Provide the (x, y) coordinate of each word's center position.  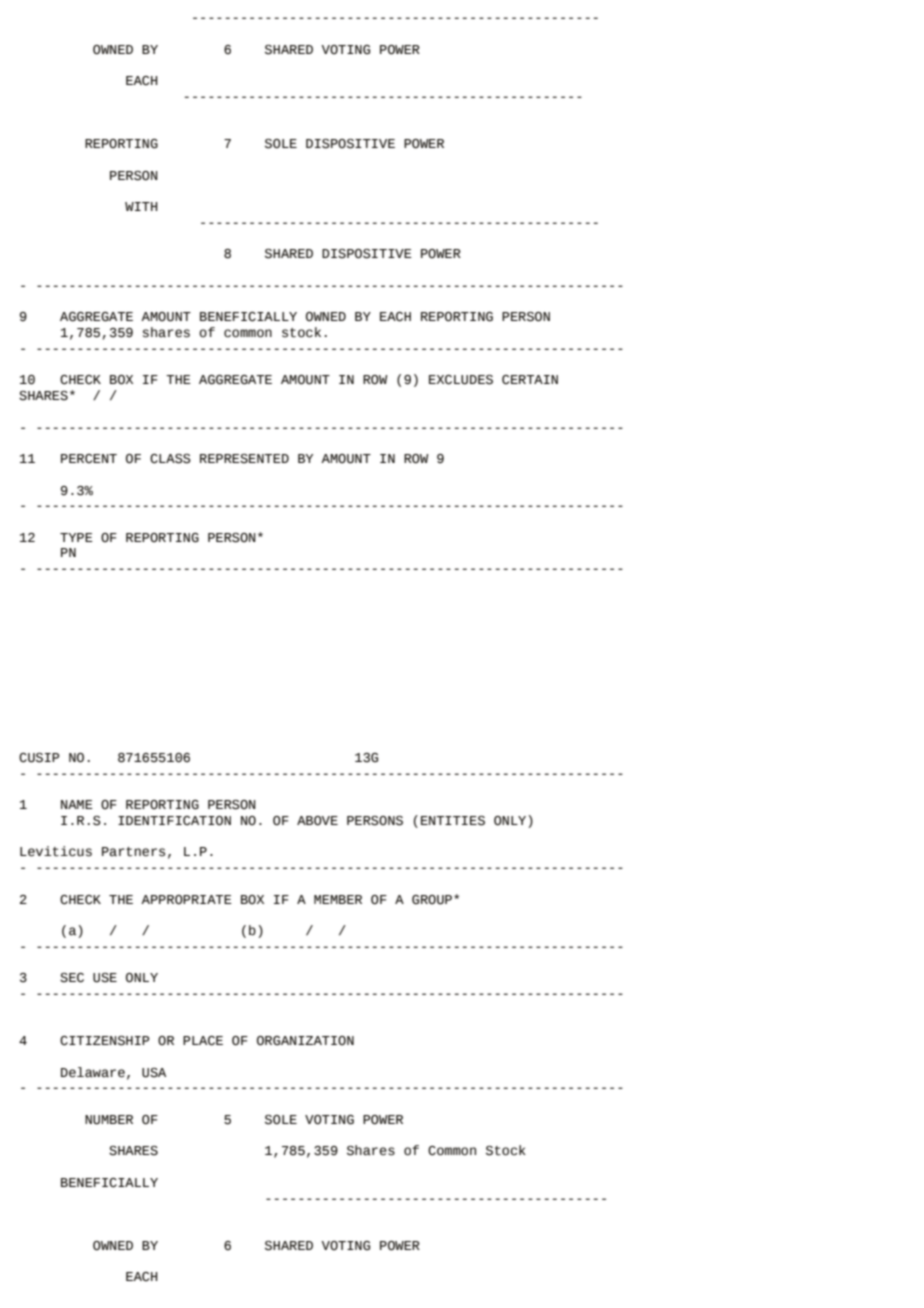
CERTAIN (530, 379)
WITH (141, 206)
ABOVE (317, 821)
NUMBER (109, 1120)
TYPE (76, 537)
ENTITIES (453, 821)
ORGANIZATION (305, 1041)
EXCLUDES (461, 380)
